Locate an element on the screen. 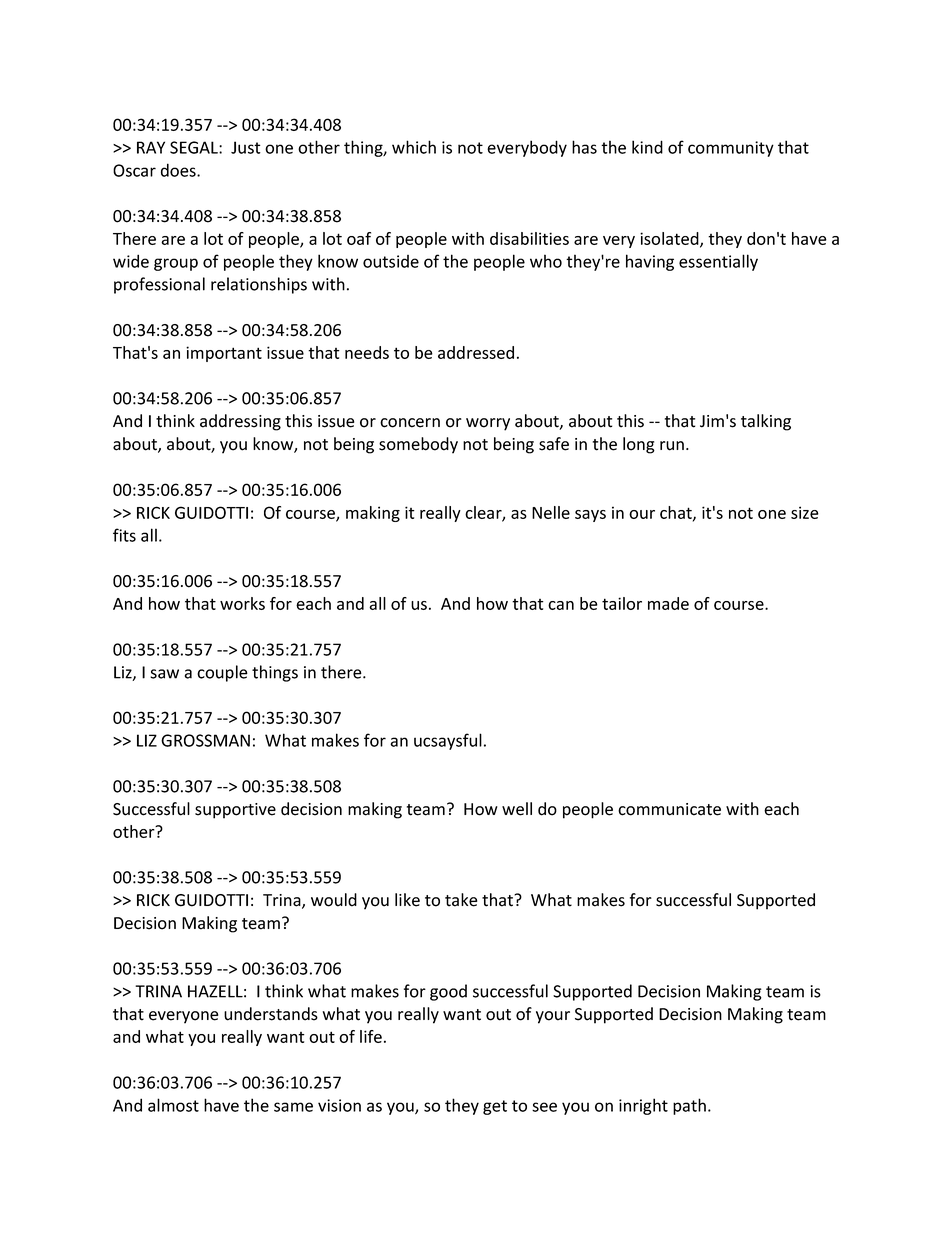 The width and height of the screenshot is (952, 1233). path is located at coordinates (689, 1106).
